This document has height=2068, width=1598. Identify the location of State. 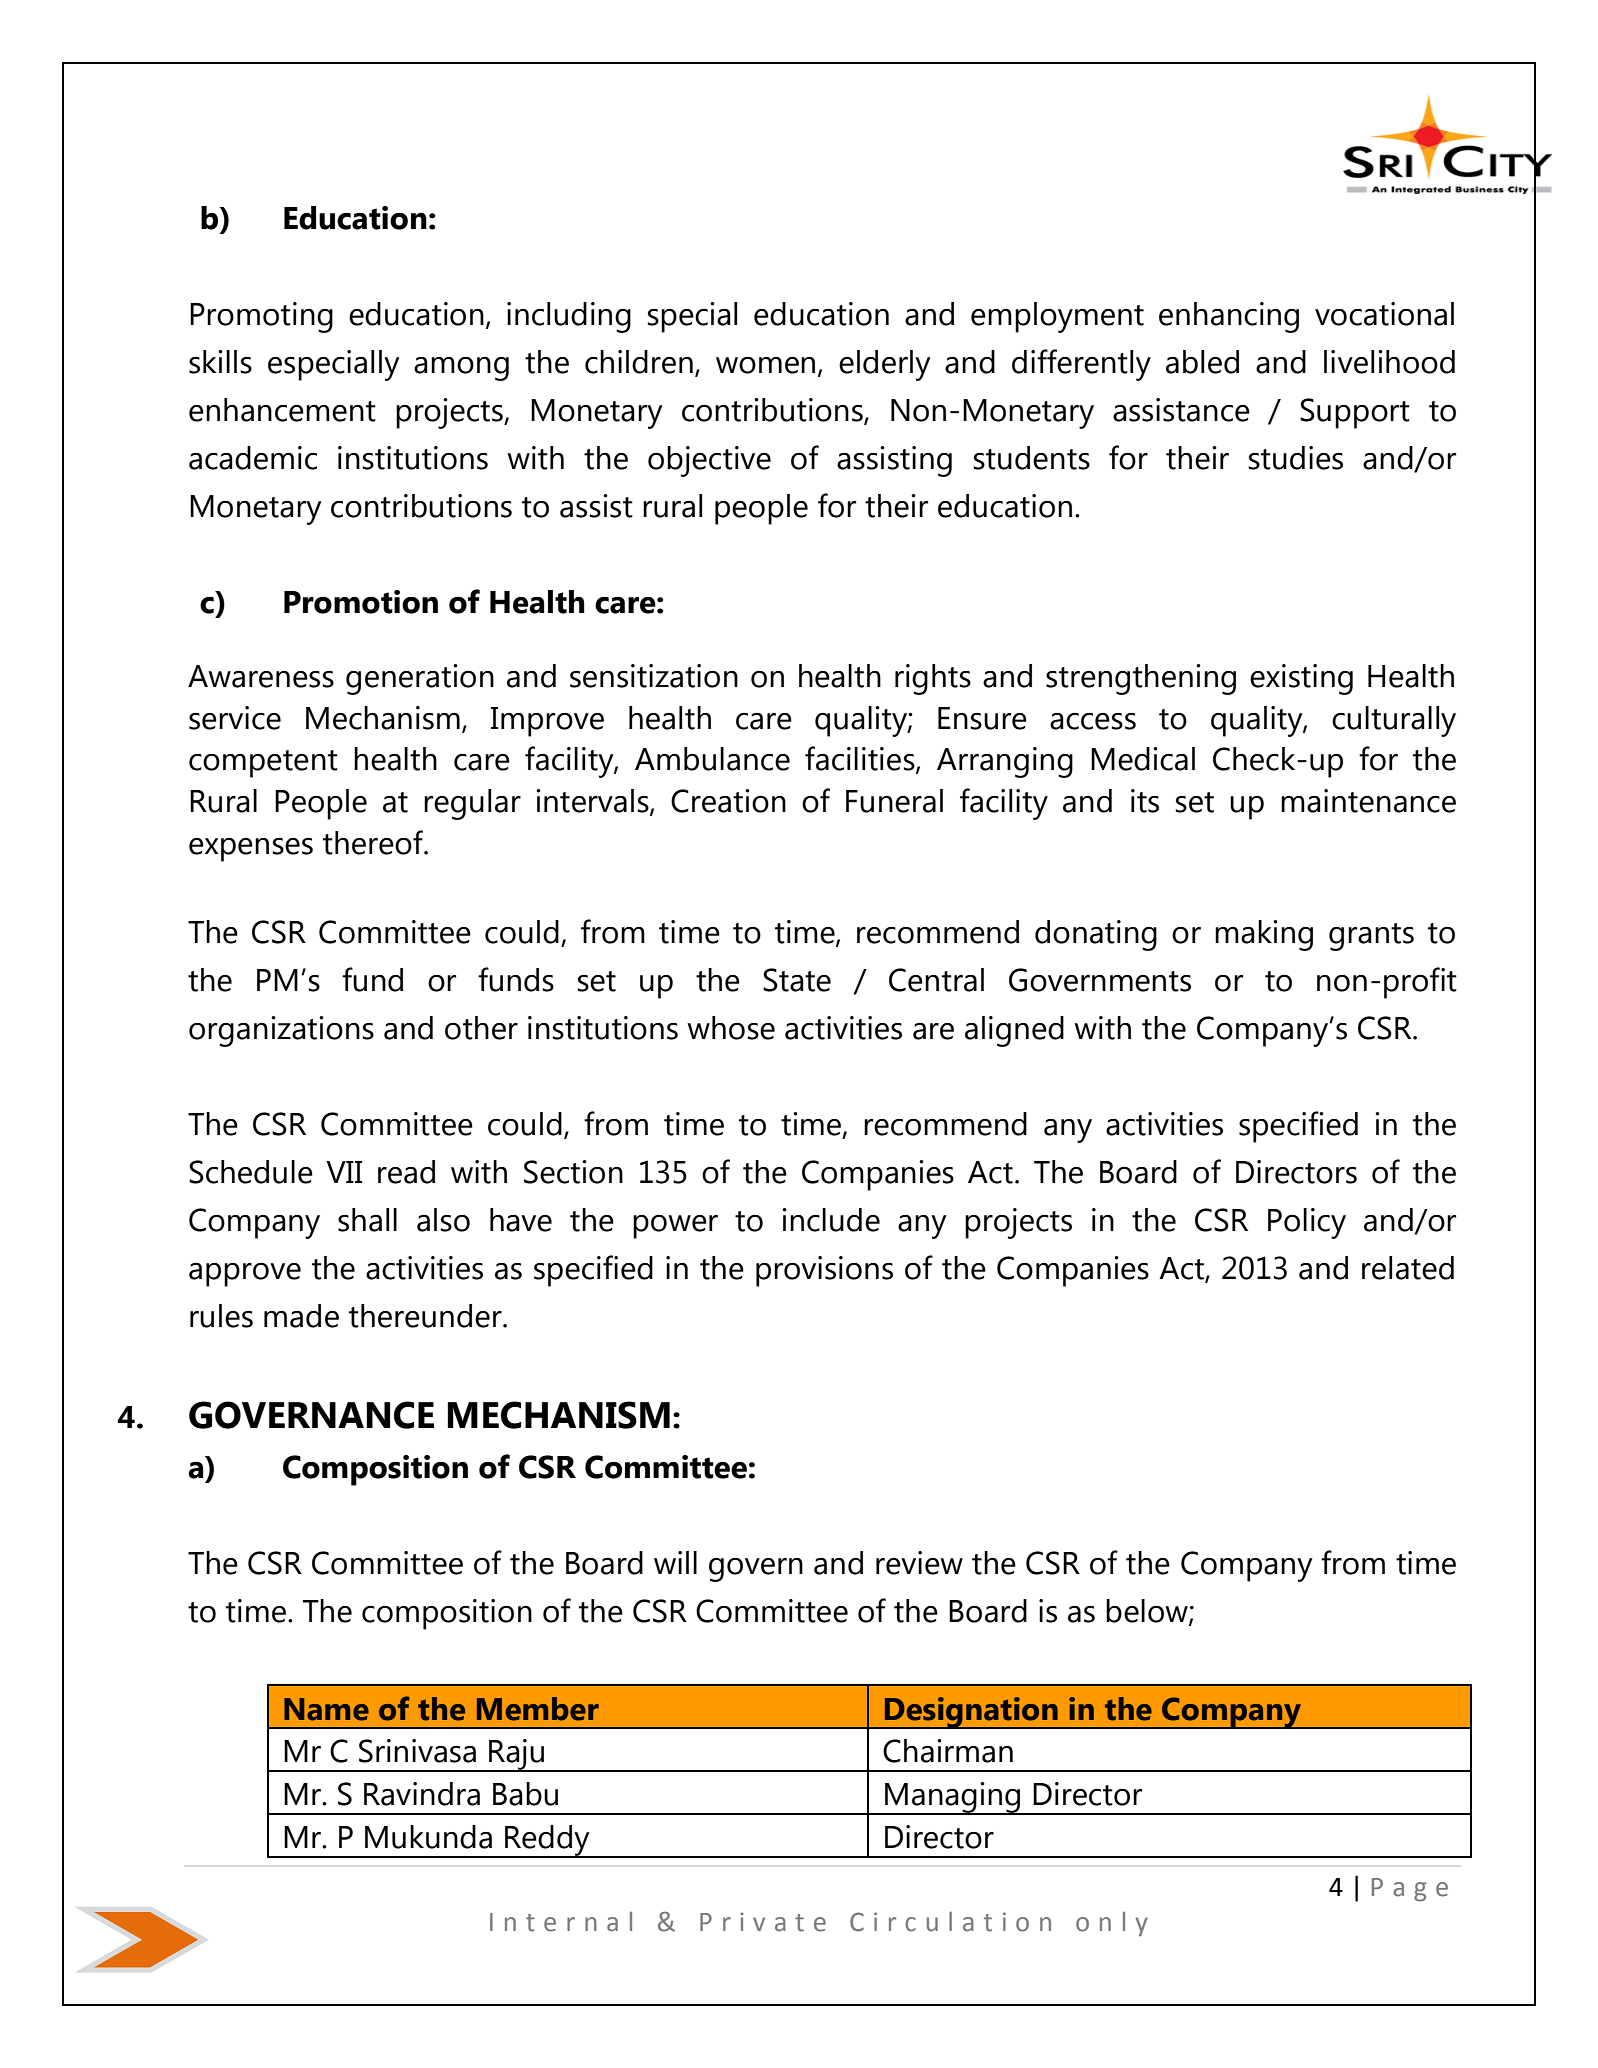
(797, 980).
